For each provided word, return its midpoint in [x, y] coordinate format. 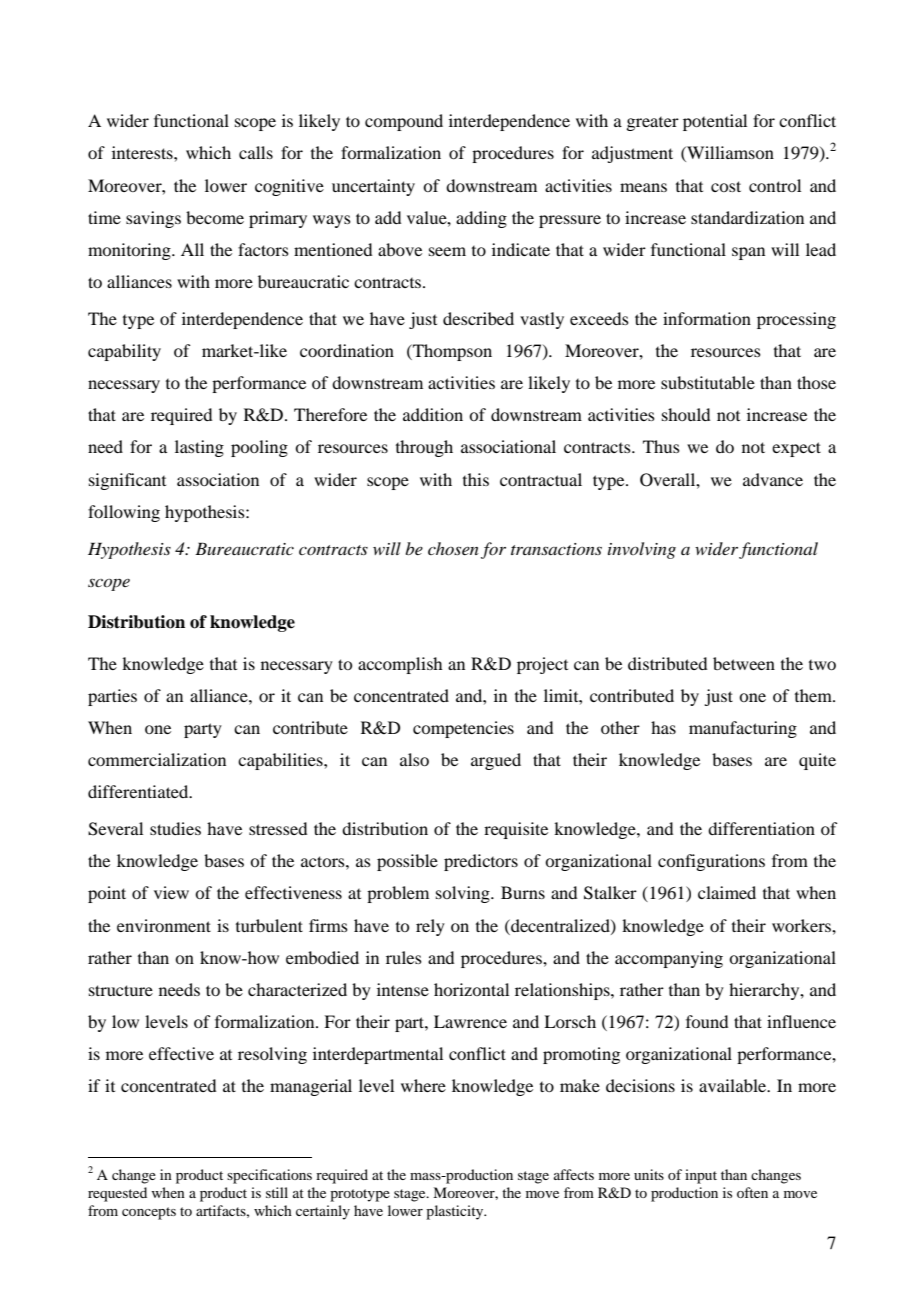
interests [143, 152]
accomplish [400, 665]
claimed [727, 892]
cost [726, 186]
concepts [149, 1213]
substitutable [708, 382]
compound [404, 122]
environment [164, 925]
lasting [199, 448]
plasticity [456, 1212]
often [752, 1192]
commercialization [157, 759]
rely [430, 927]
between [744, 663]
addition [433, 414]
